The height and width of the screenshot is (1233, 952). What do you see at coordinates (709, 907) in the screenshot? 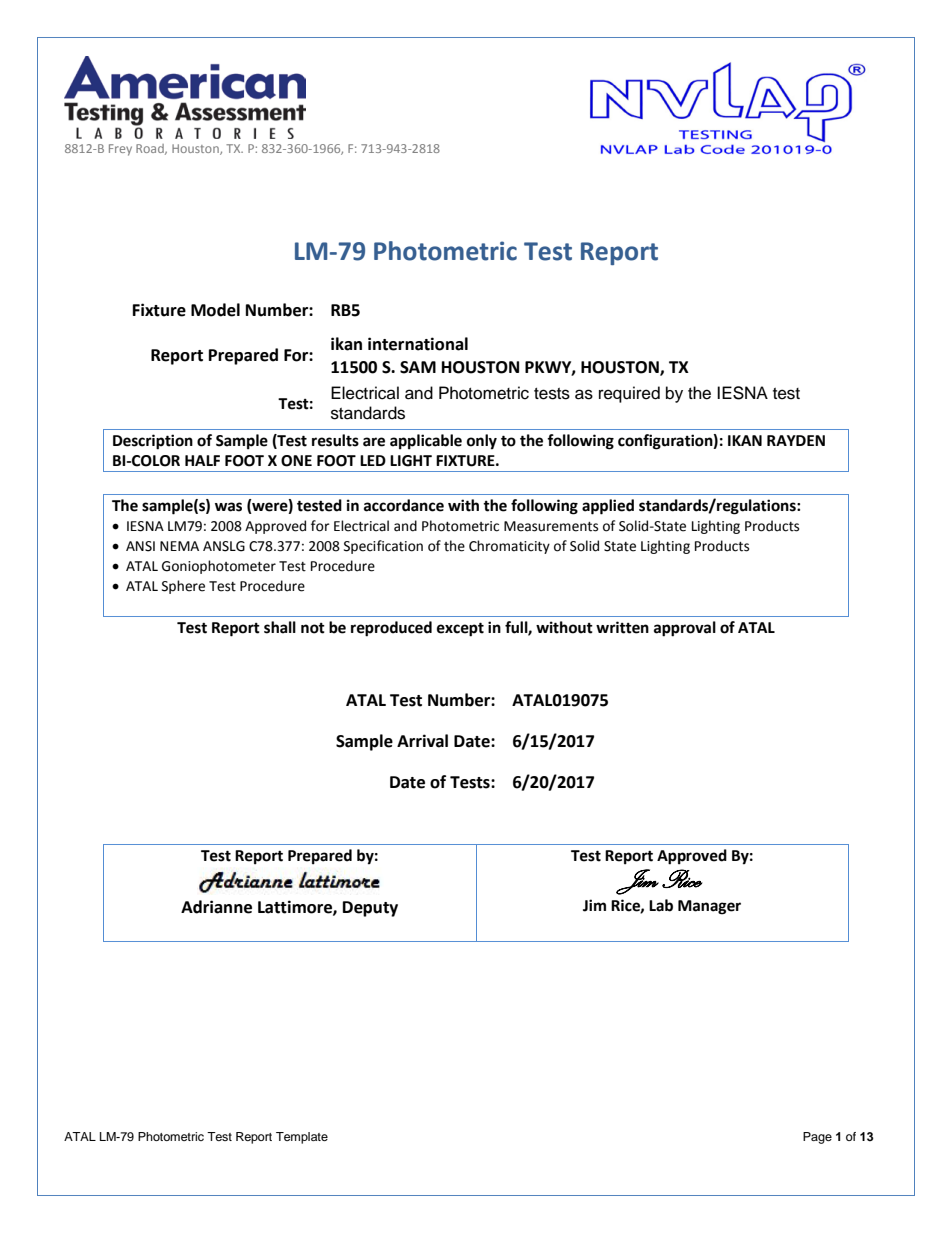
I see `Manager` at bounding box center [709, 907].
